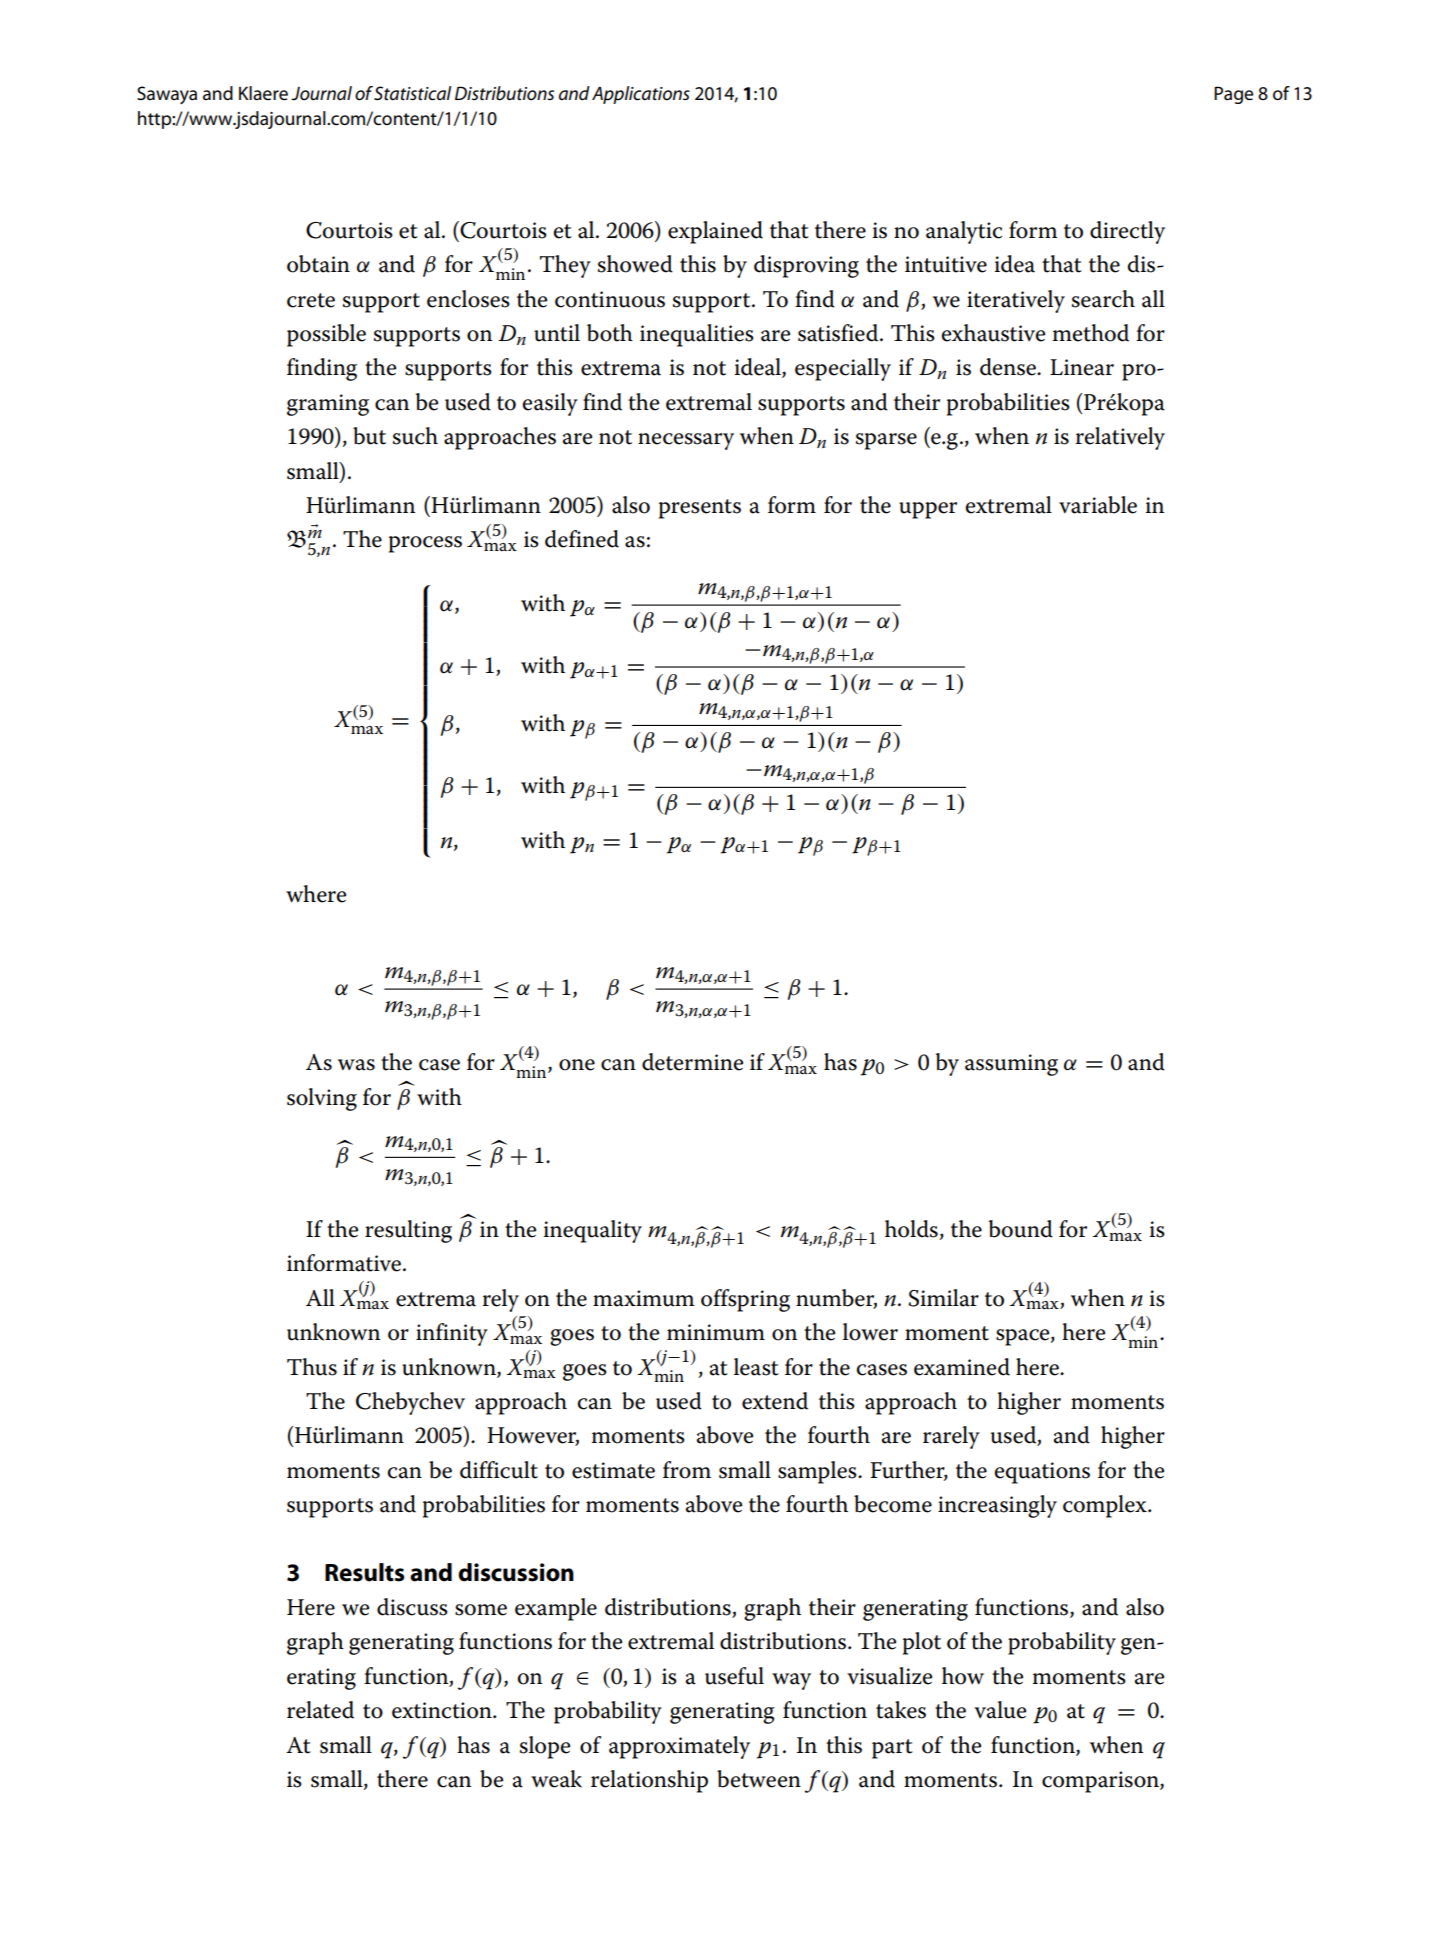  What do you see at coordinates (443, 1710) in the screenshot?
I see `extinction` at bounding box center [443, 1710].
